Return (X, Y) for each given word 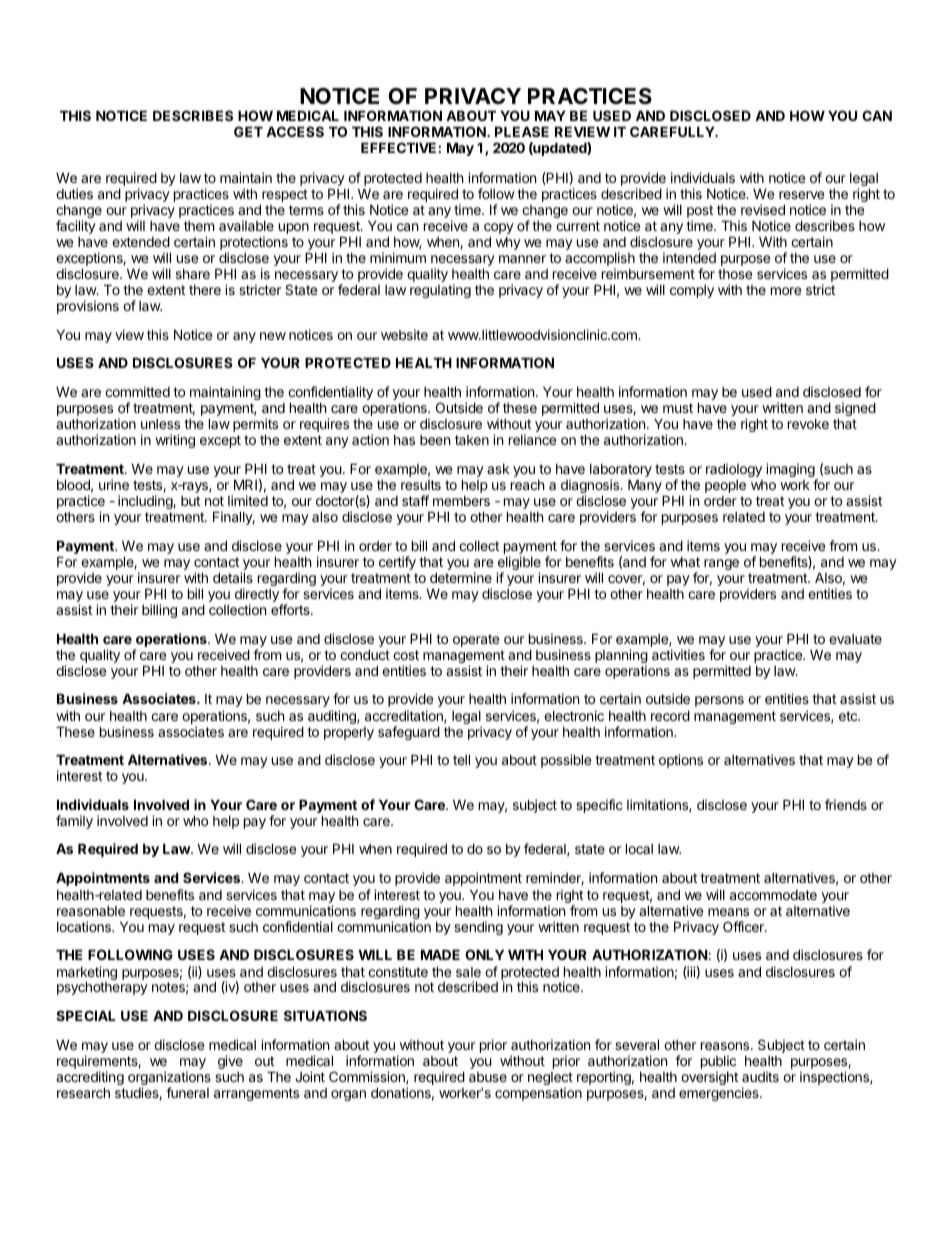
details (233, 577)
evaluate (855, 639)
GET (248, 131)
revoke (808, 424)
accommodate (773, 895)
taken (472, 440)
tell (461, 759)
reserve (801, 195)
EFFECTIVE (398, 147)
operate (476, 640)
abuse (488, 1077)
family (74, 822)
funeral (187, 1092)
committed (137, 391)
